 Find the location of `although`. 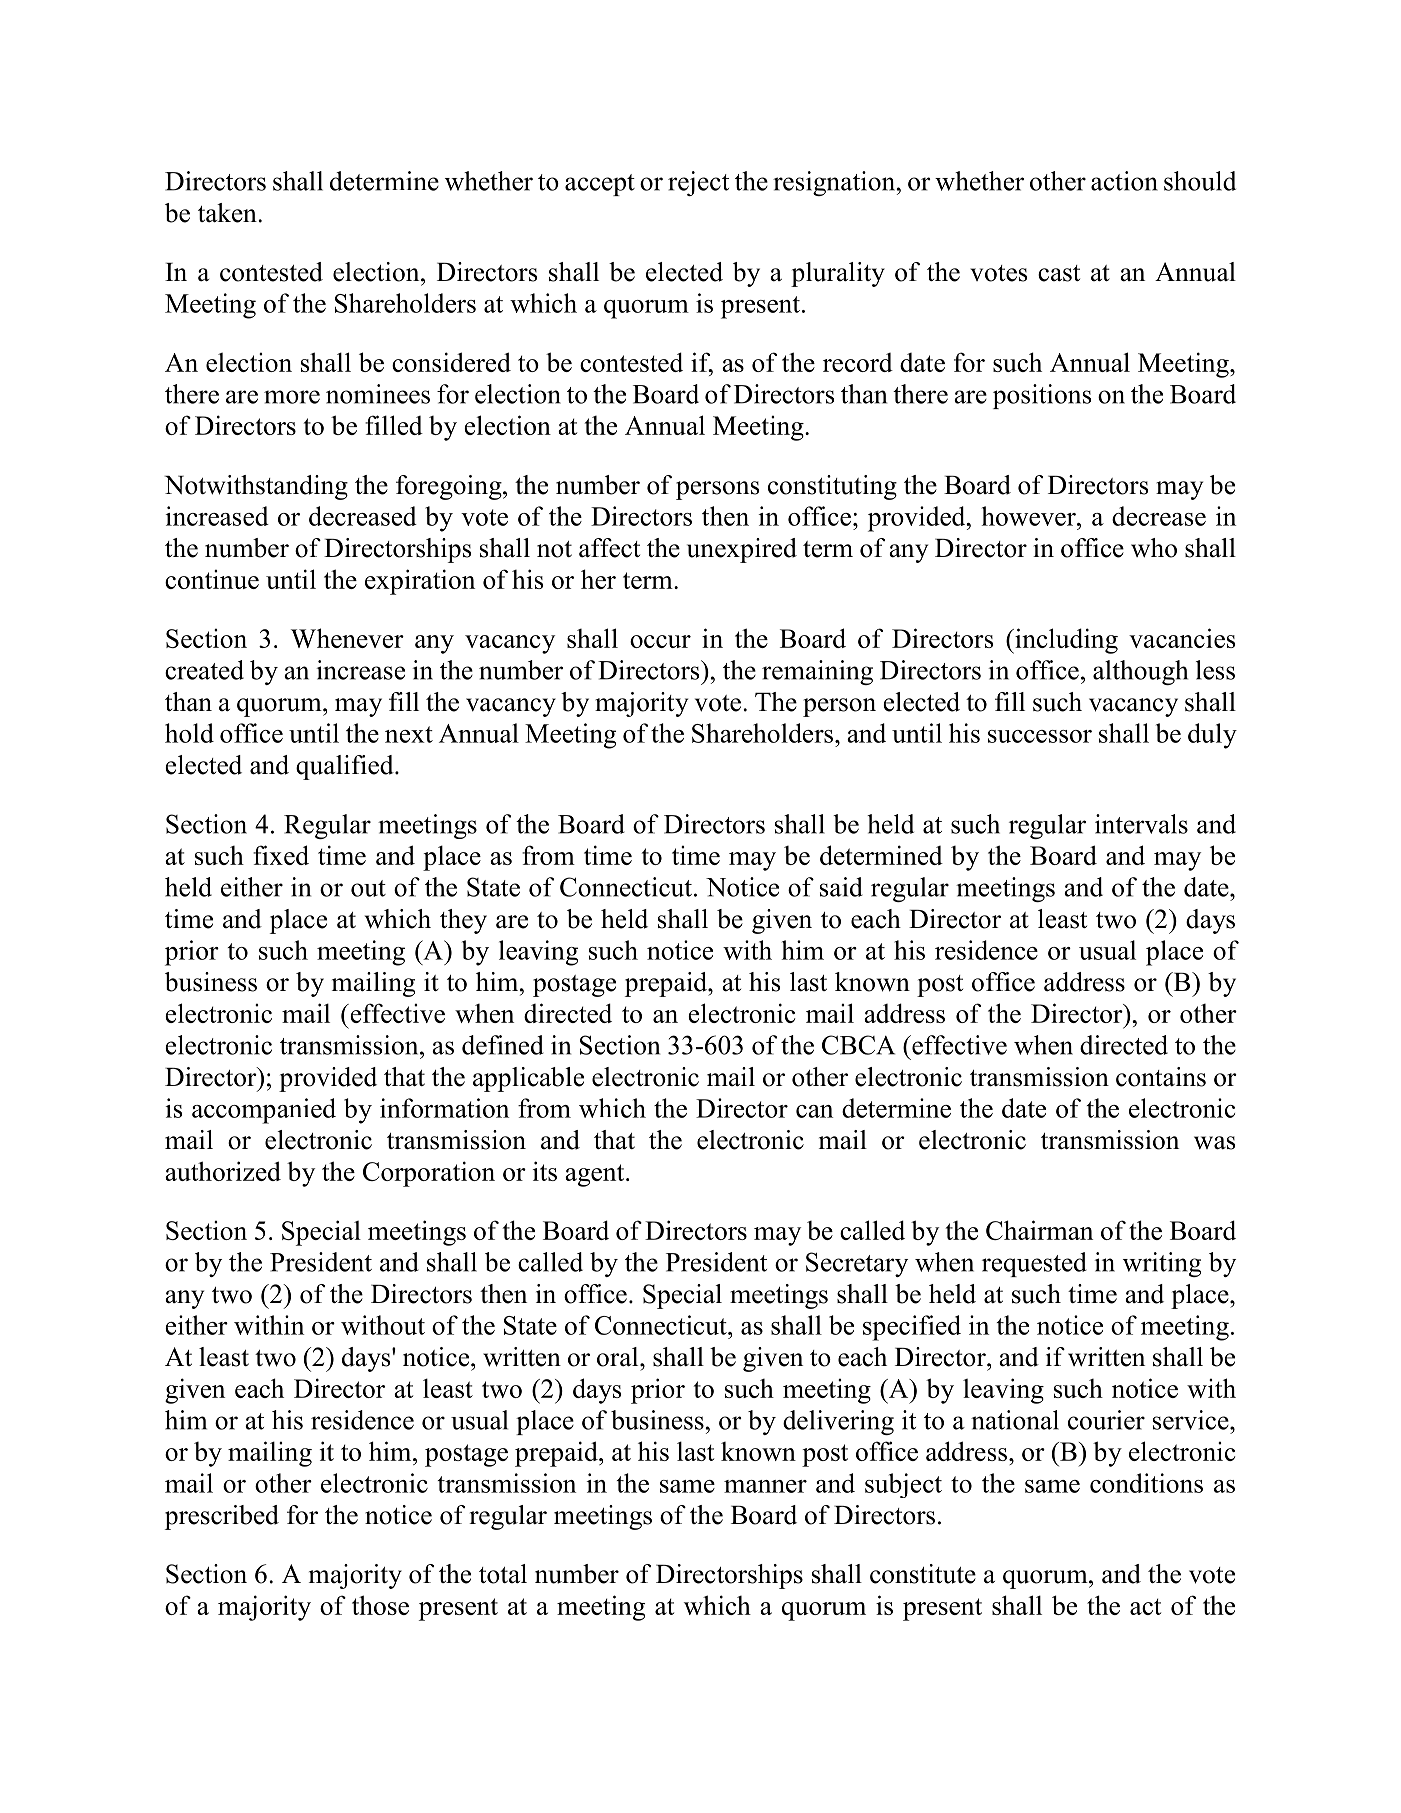

although is located at coordinates (1140, 672).
